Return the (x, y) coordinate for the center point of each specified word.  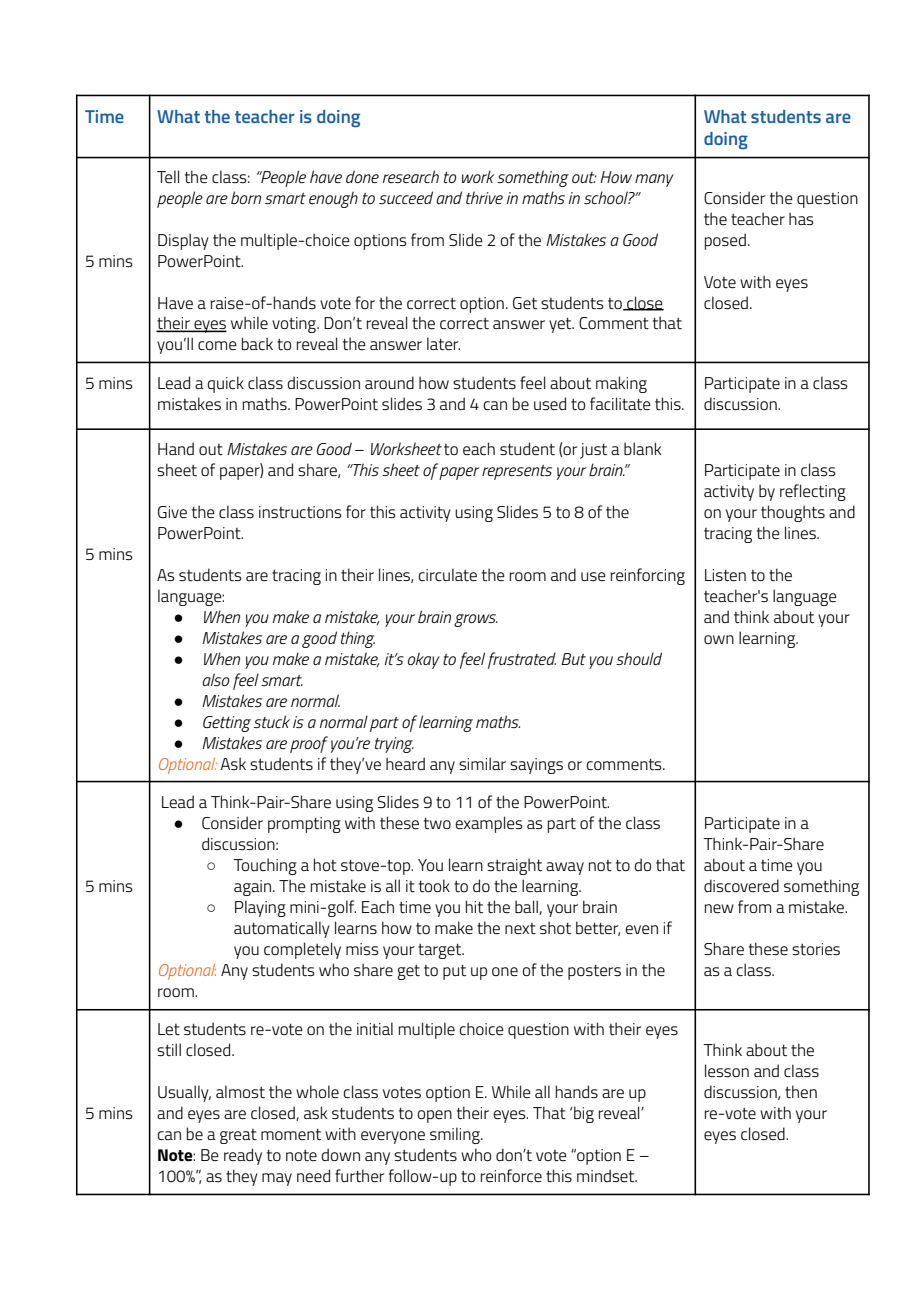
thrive (484, 197)
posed (725, 241)
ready (243, 1156)
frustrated (522, 660)
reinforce (511, 1175)
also (215, 679)
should (639, 658)
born (246, 197)
